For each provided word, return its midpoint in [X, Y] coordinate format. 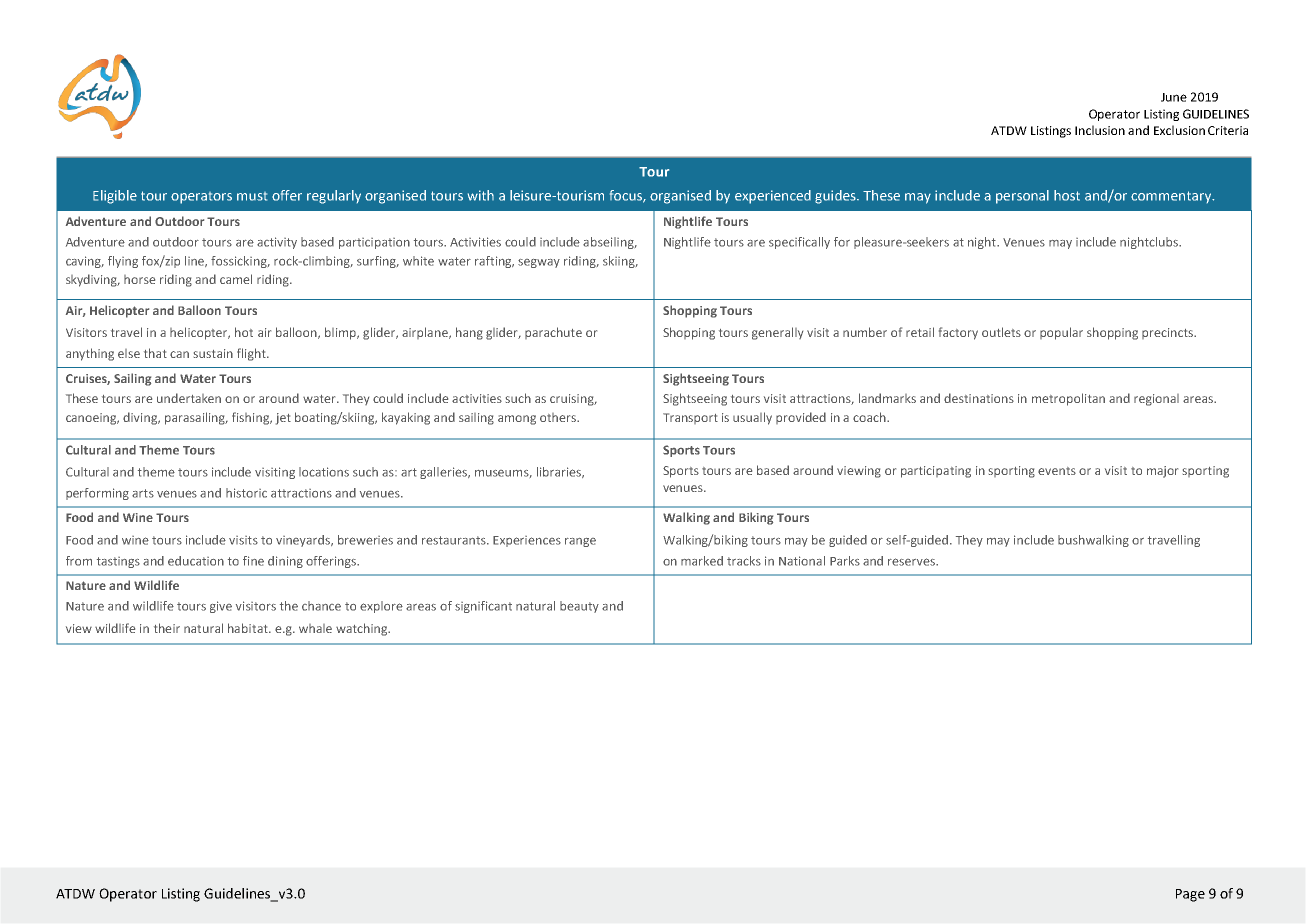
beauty [579, 607]
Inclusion [1100, 130]
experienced [773, 197]
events [1057, 471]
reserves [912, 562]
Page [1190, 895]
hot [244, 332]
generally [777, 333]
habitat [249, 628]
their [167, 628]
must [252, 196]
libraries [560, 472]
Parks [845, 561]
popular [1061, 333]
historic [246, 493]
